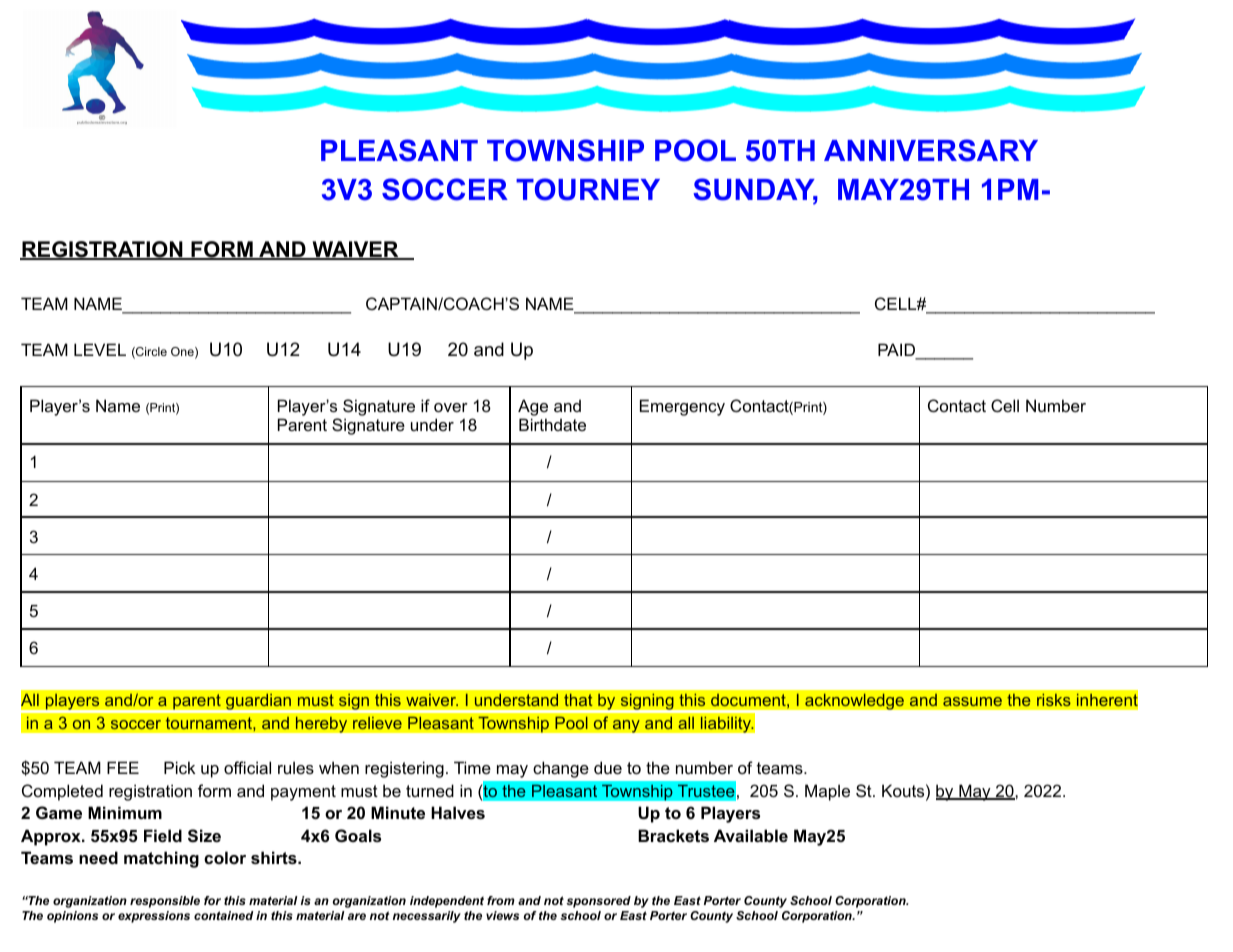 The image size is (1233, 952). Describe the element at coordinates (854, 701) in the screenshot. I see `acknowledge` at that location.
